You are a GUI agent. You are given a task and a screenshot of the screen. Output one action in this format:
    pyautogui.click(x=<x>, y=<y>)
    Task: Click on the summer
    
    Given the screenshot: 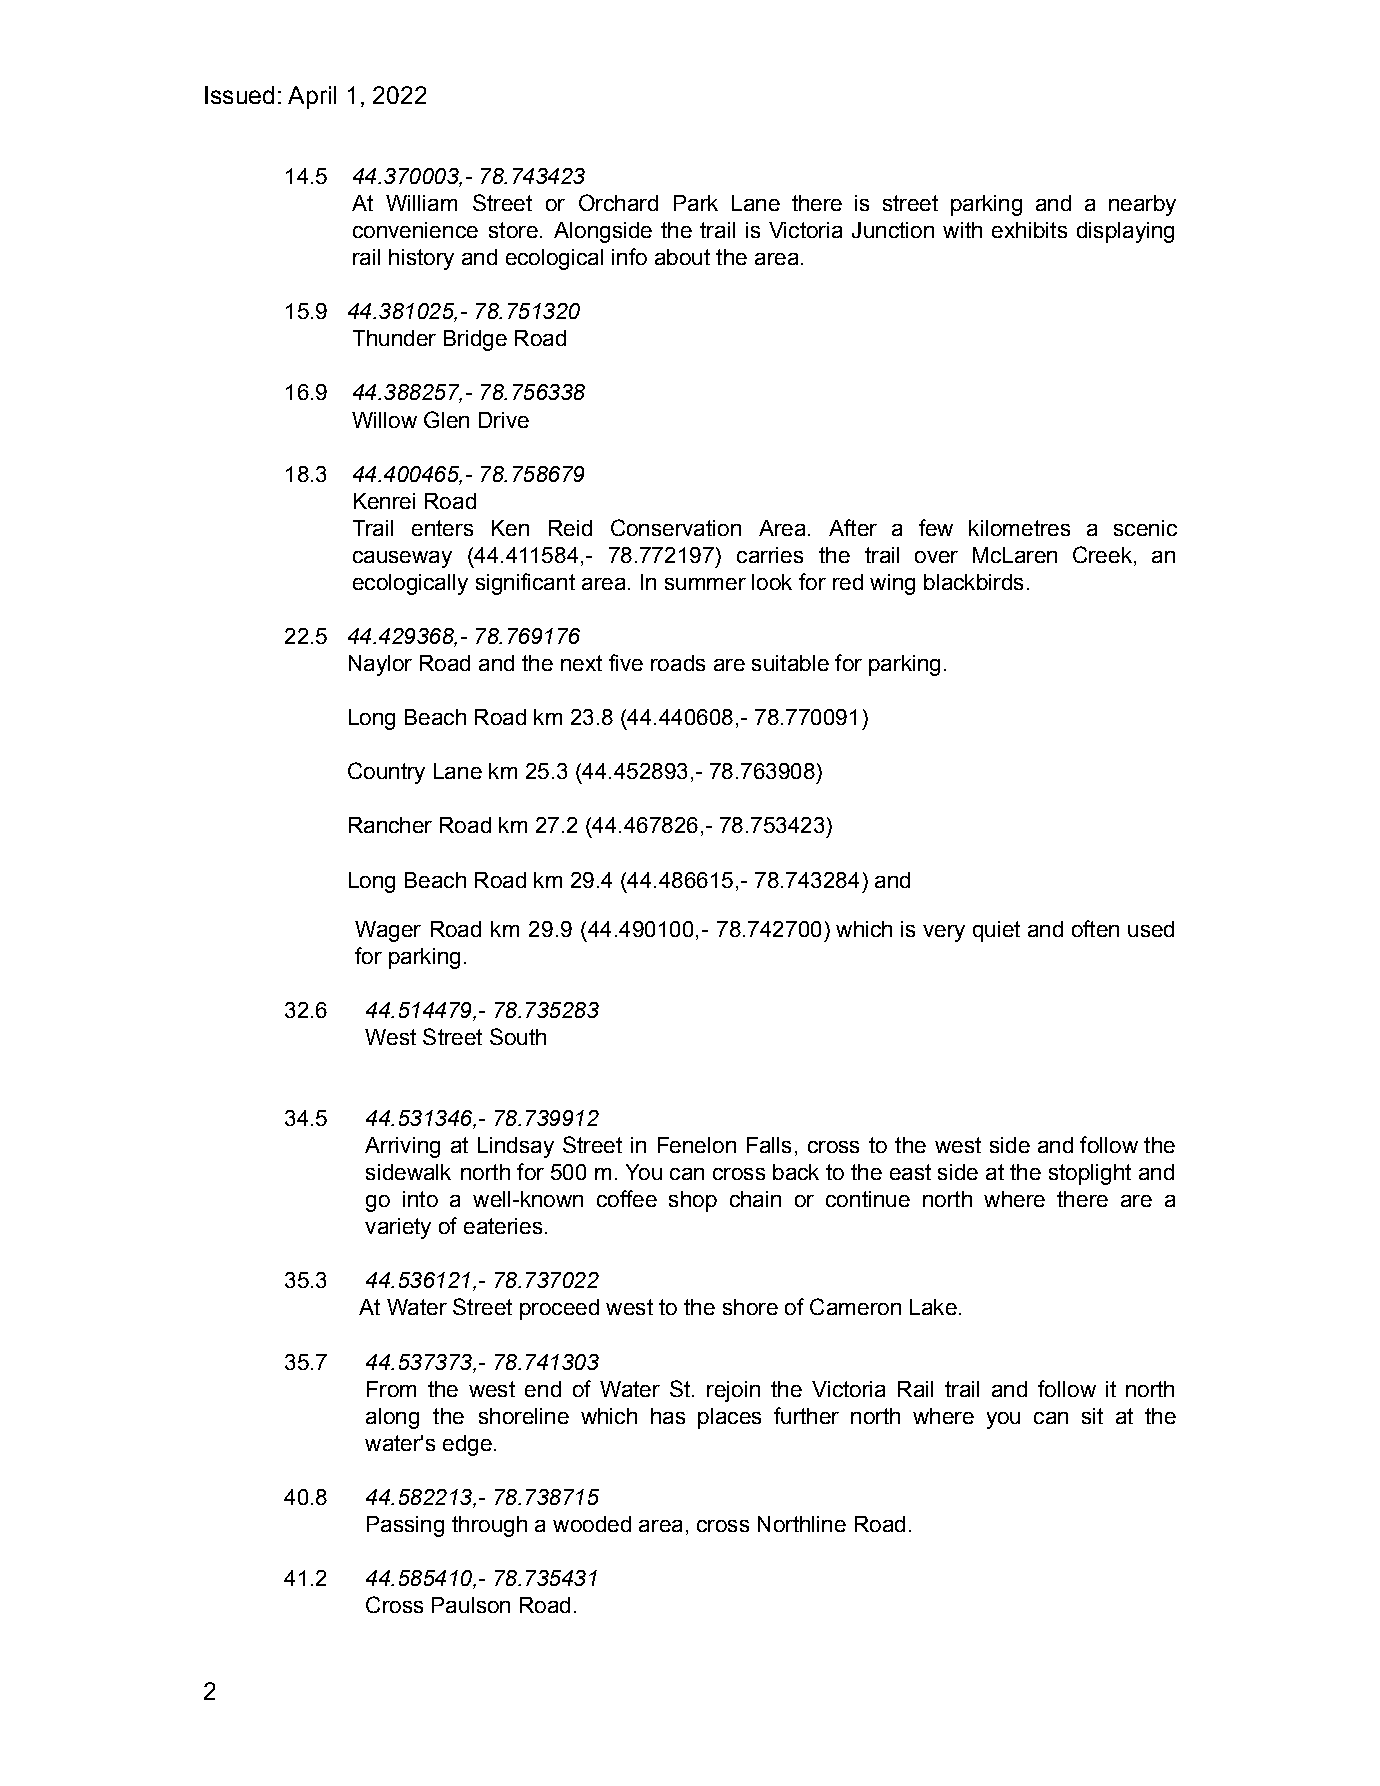 What is the action you would take?
    pyautogui.click(x=705, y=584)
